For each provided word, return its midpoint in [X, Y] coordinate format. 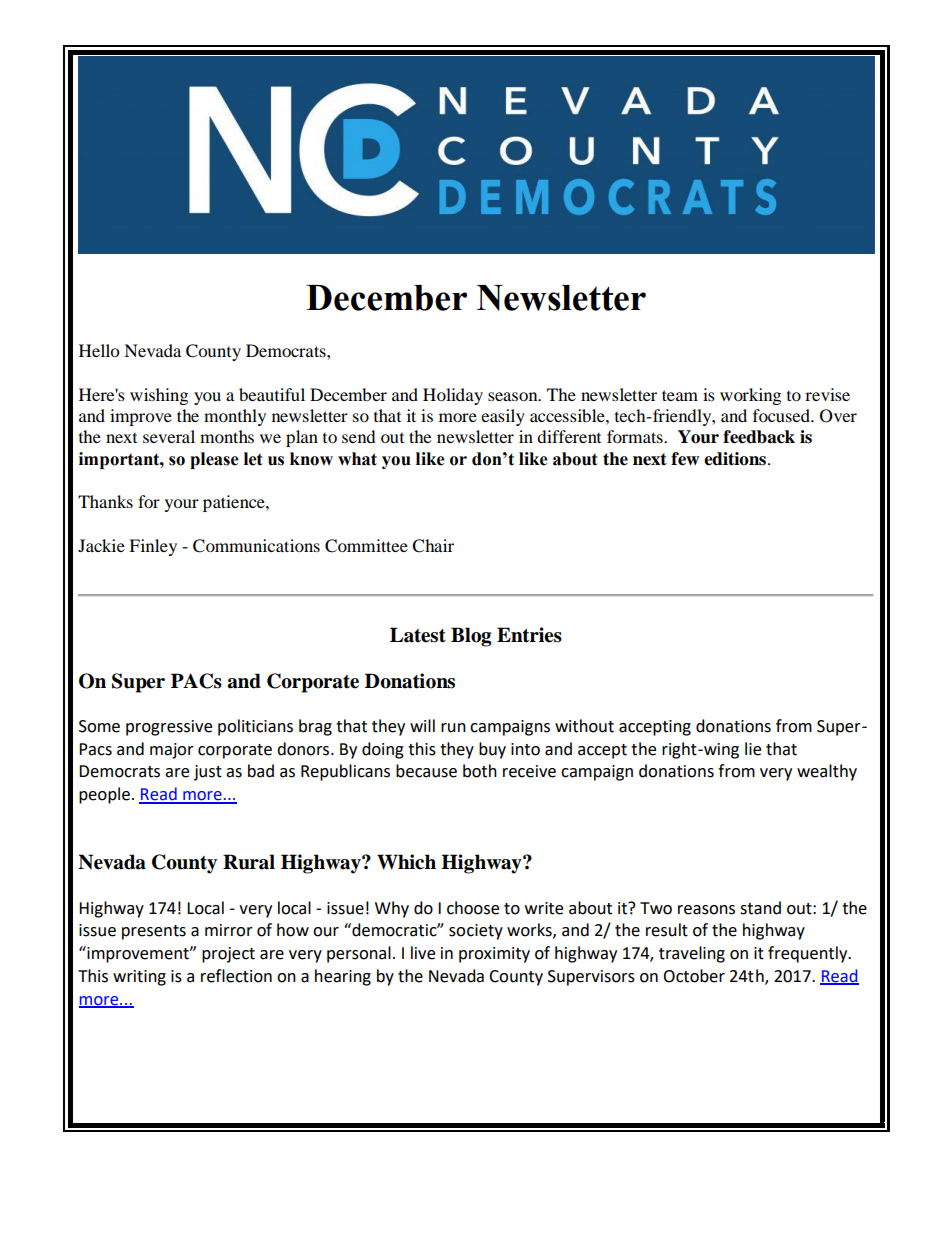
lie [753, 749]
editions [735, 459]
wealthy [827, 772]
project [228, 955]
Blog [471, 637]
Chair [433, 546]
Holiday [453, 396]
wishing [159, 396]
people [104, 795]
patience [235, 503]
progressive [169, 728]
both [480, 771]
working [750, 396]
